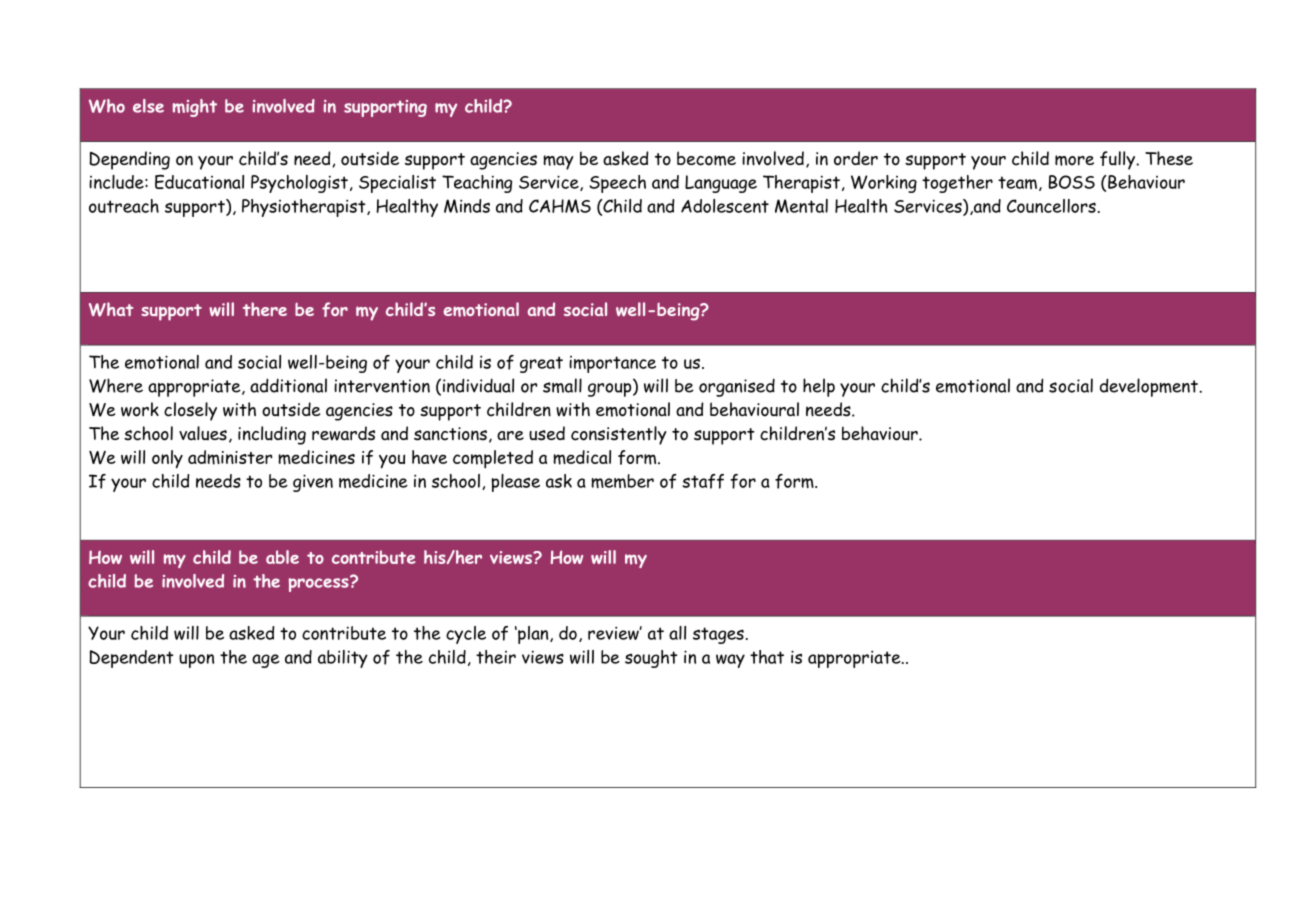  Describe the element at coordinates (706, 158) in the image. I see `become` at that location.
